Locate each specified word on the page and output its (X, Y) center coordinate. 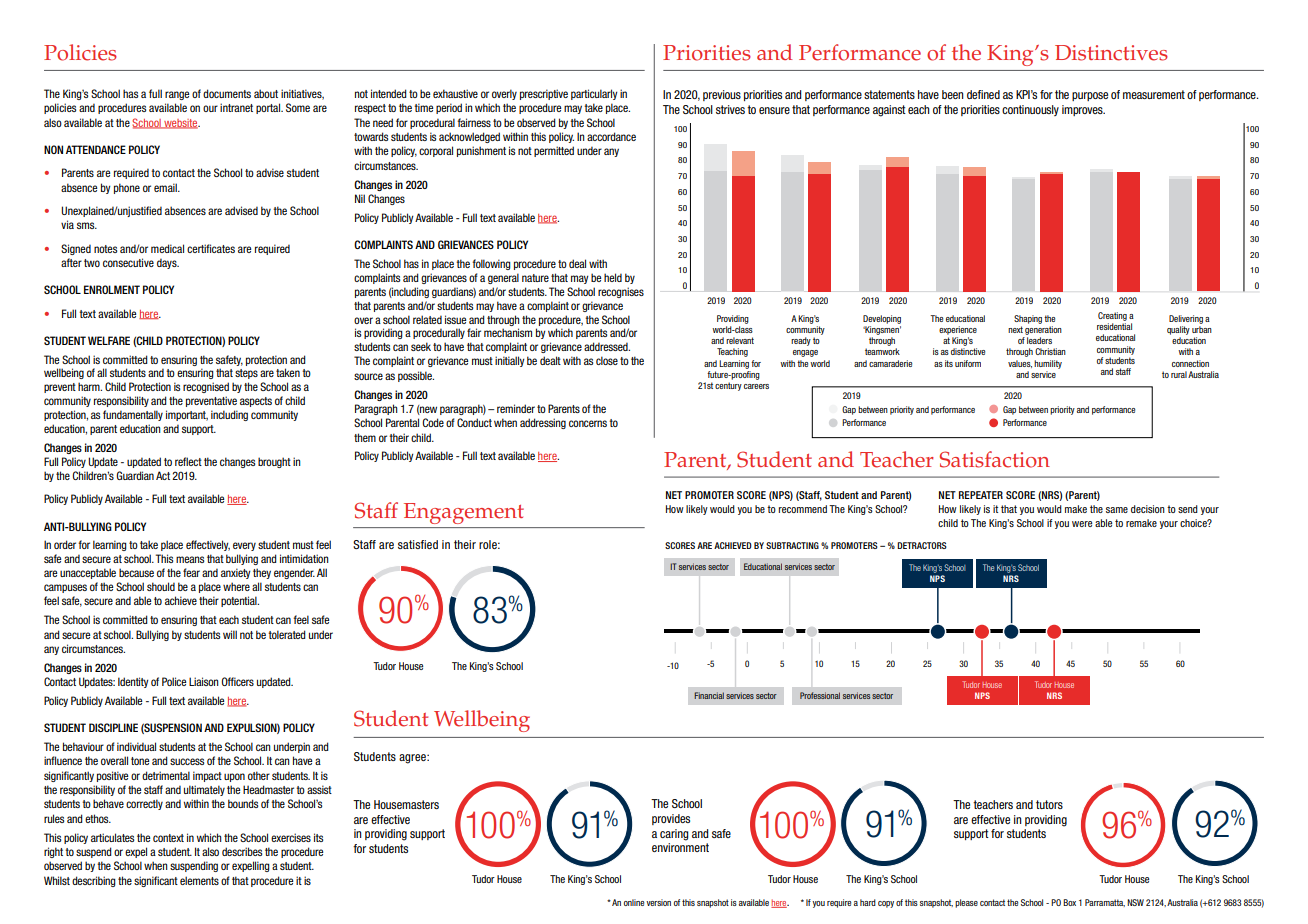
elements (199, 880)
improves (1083, 110)
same (1117, 510)
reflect (188, 461)
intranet (236, 107)
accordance (611, 136)
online (634, 902)
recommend (803, 509)
